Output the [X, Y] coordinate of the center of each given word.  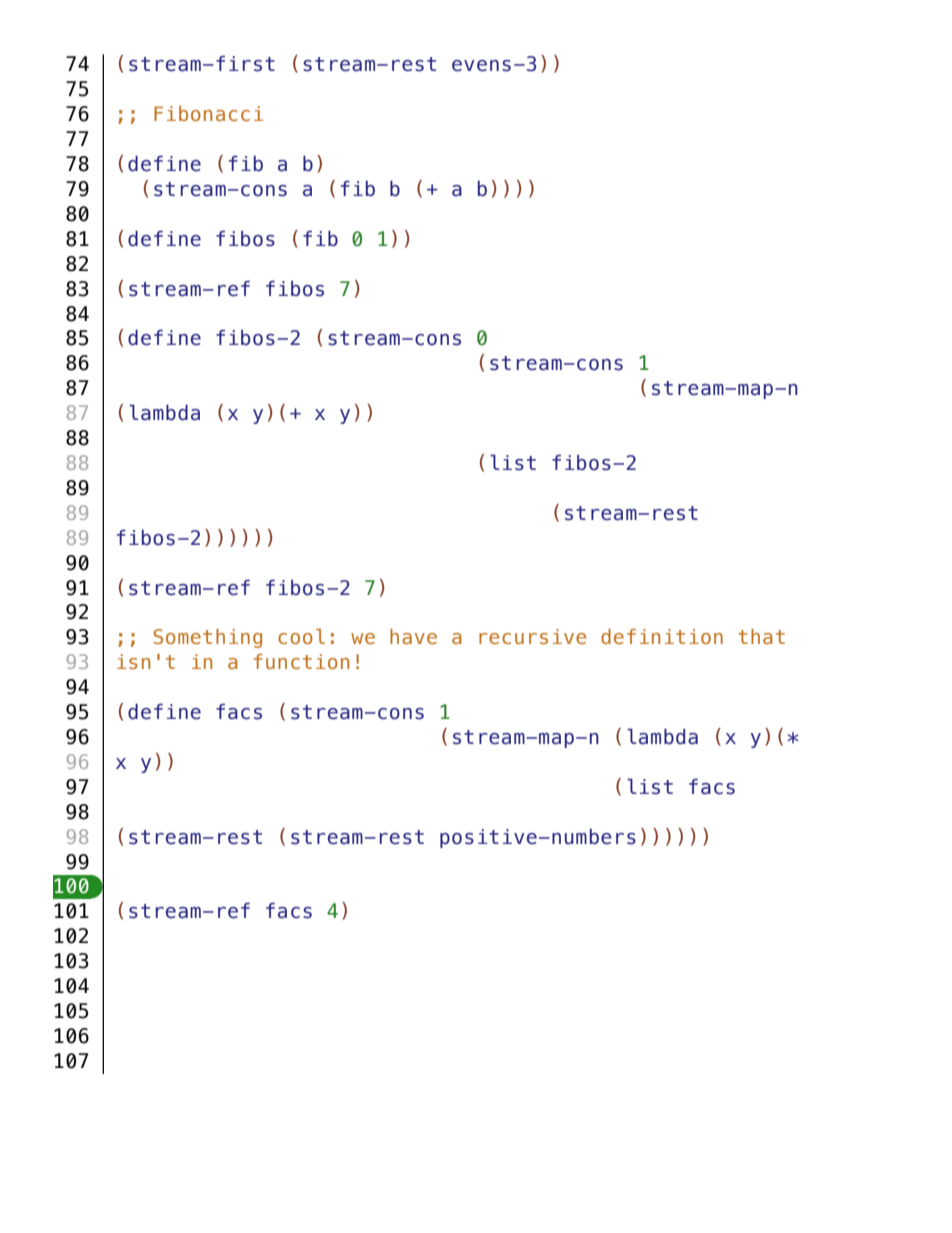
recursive [532, 636]
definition [662, 636]
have [413, 636]
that [761, 636]
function [301, 661]
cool [301, 636]
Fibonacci [208, 113]
